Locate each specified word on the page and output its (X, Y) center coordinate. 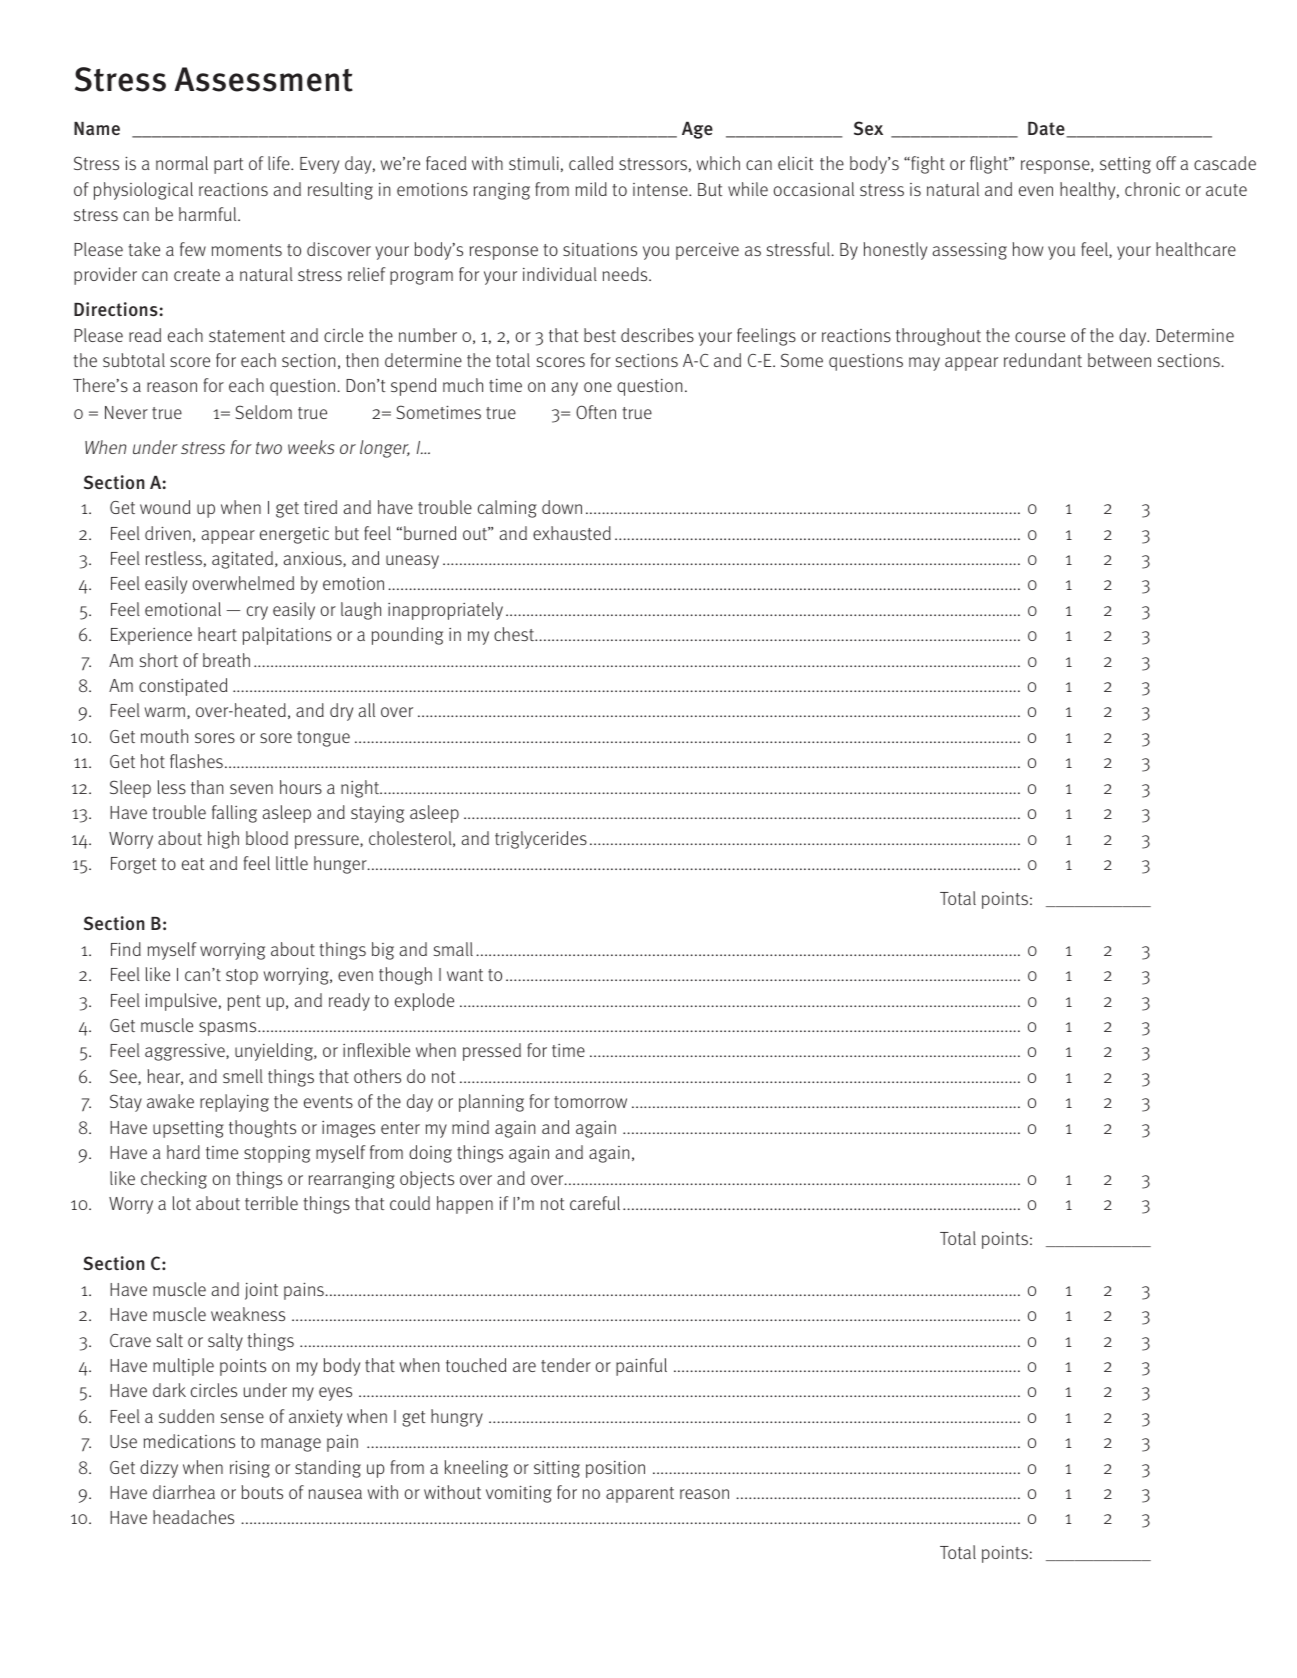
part (229, 166)
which (718, 163)
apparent (640, 1495)
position (615, 1469)
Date (1047, 129)
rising (250, 1469)
